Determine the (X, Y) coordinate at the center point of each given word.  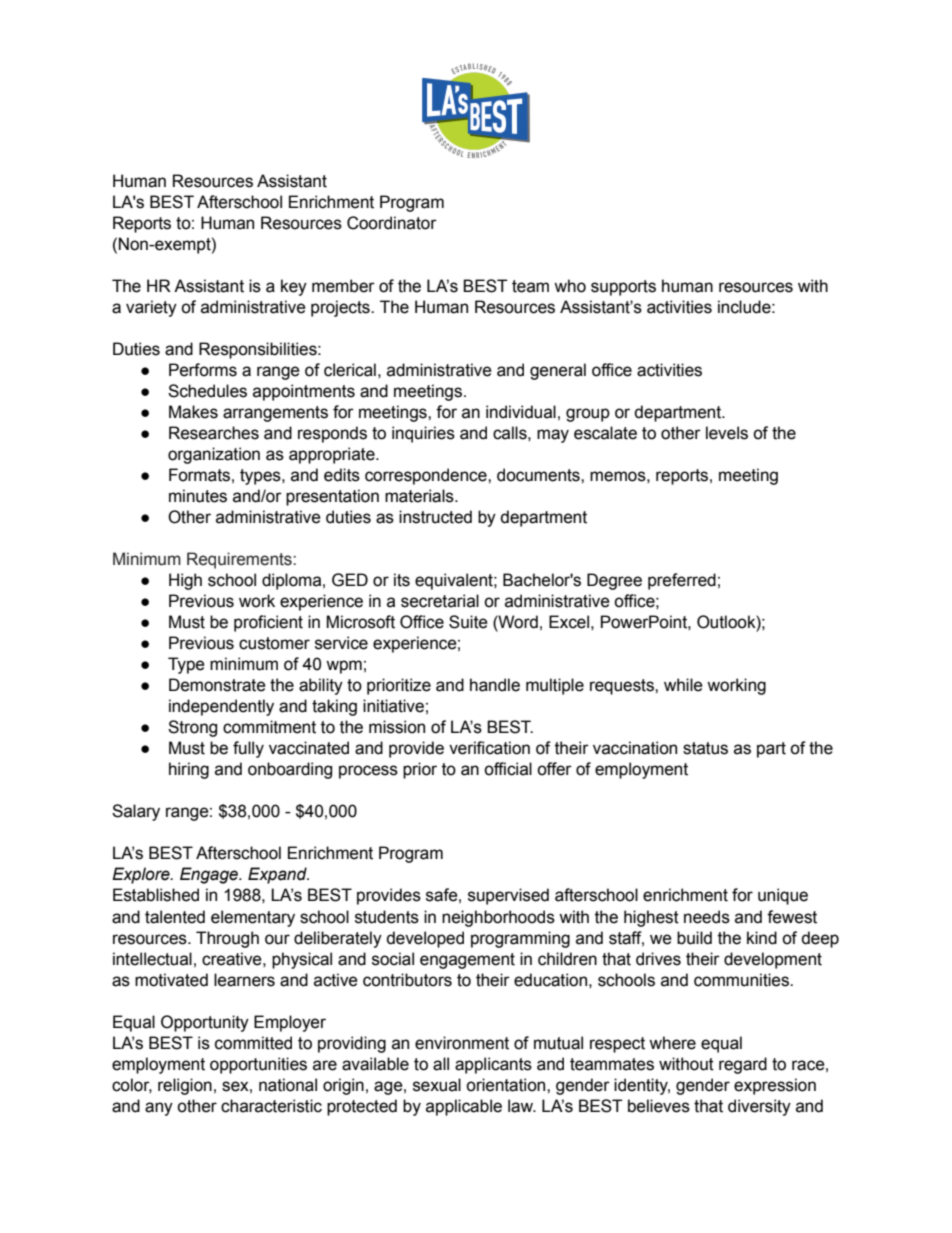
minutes (198, 496)
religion (185, 1086)
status (705, 748)
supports (623, 288)
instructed (435, 517)
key (294, 287)
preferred (682, 581)
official (508, 769)
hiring (189, 770)
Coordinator (392, 223)
